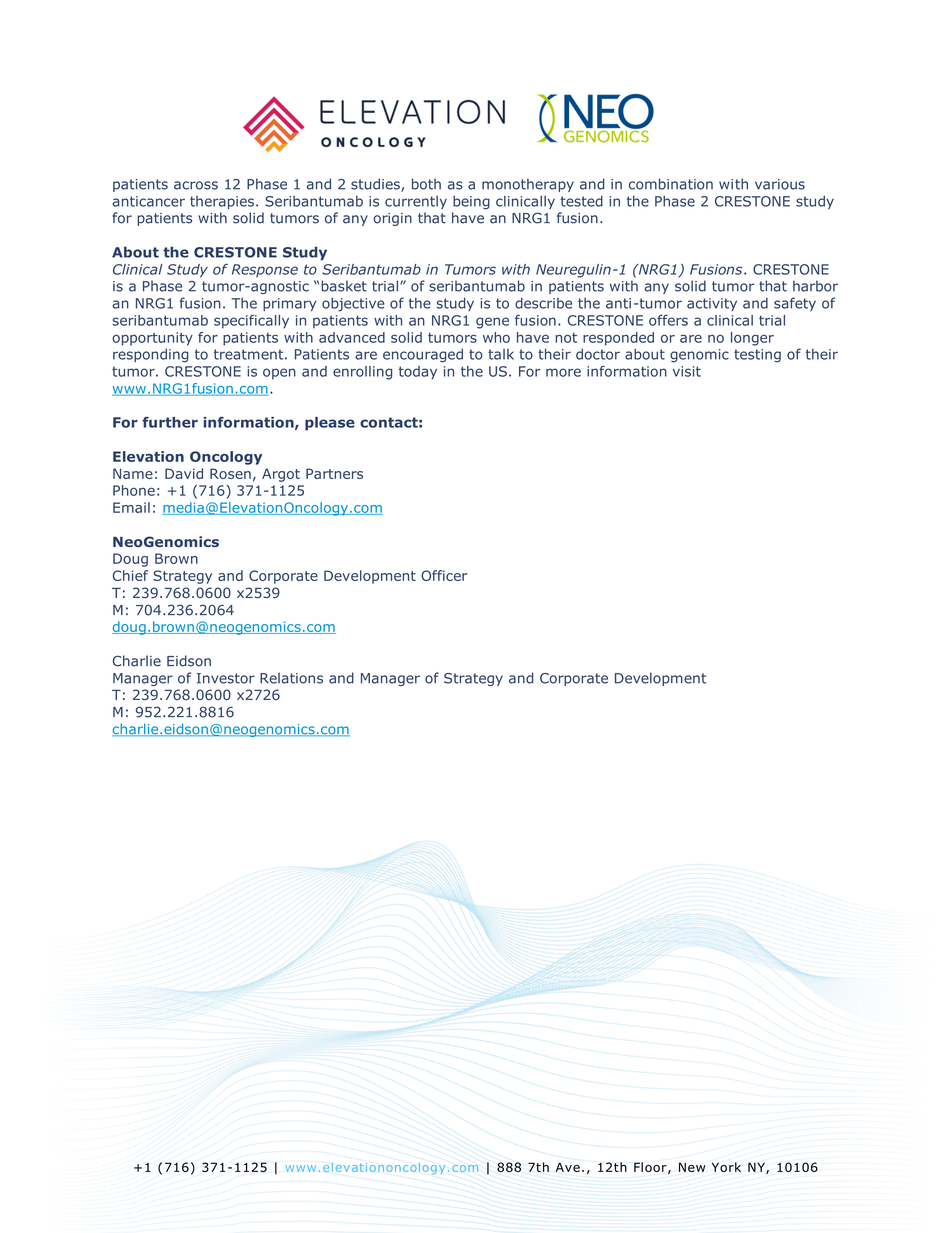 This page has height=1233, width=952. Describe the element at coordinates (130, 575) in the page. I see `Chief` at that location.
